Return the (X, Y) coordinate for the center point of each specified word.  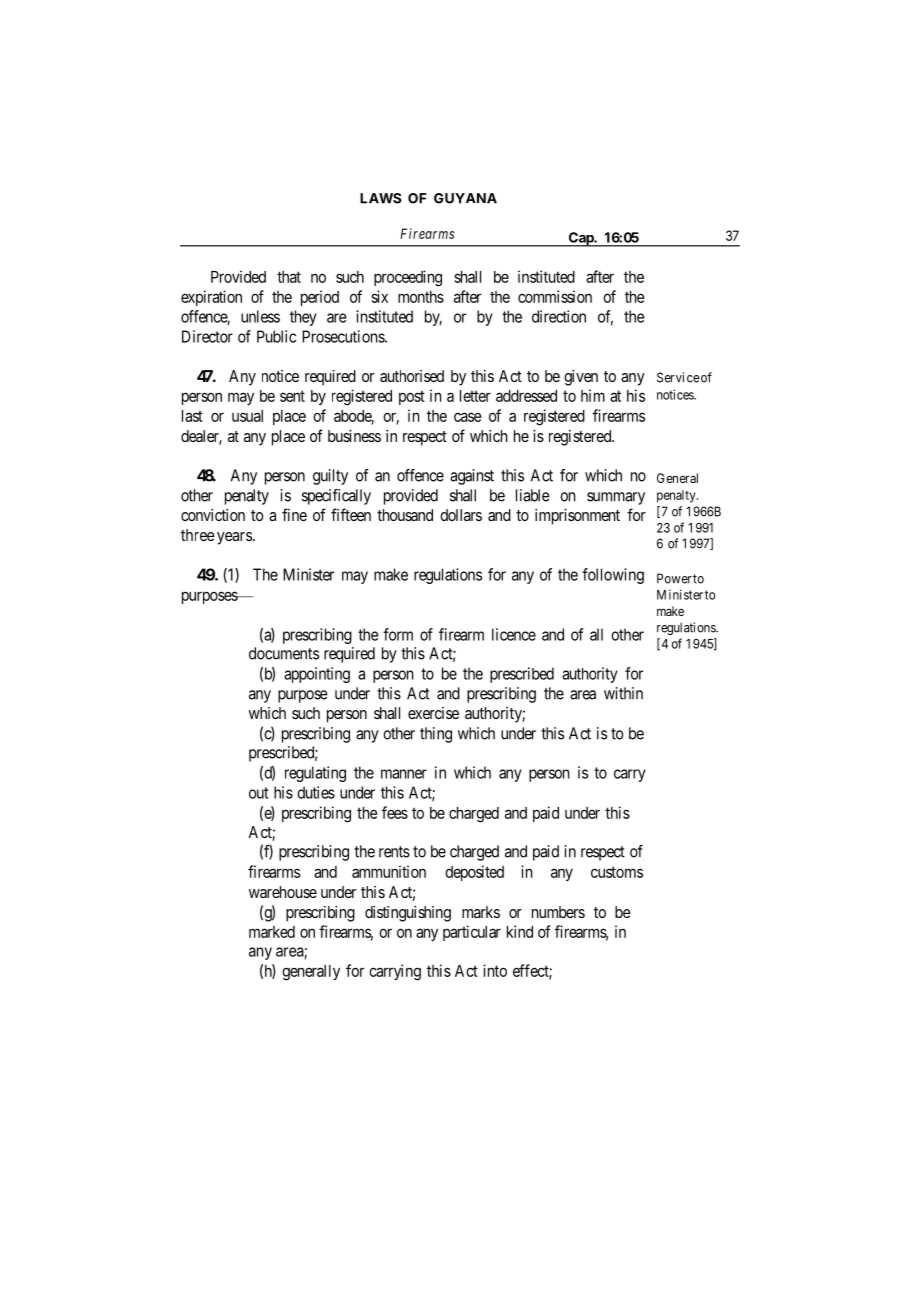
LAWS (381, 198)
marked (272, 932)
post (412, 398)
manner (404, 774)
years (234, 538)
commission (555, 296)
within (623, 693)
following (613, 576)
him (593, 395)
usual (247, 416)
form (398, 634)
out (259, 793)
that (289, 277)
